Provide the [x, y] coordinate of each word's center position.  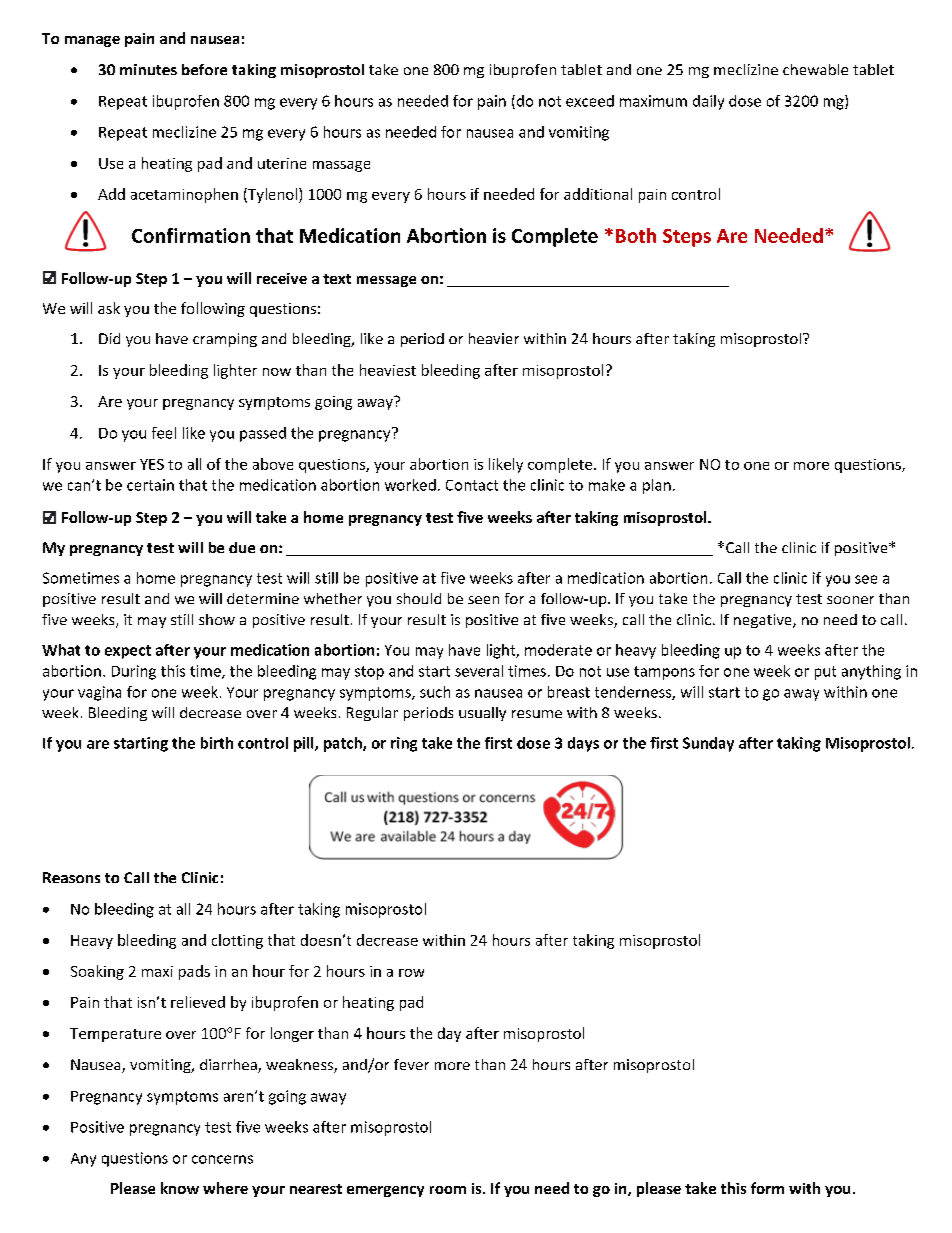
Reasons [71, 877]
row [411, 973]
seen [483, 600]
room [448, 1190]
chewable [815, 69]
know [180, 1188]
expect [128, 652]
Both [636, 235]
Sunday [708, 744]
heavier [494, 338]
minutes [148, 69]
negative [764, 621]
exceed [590, 101]
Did [109, 338]
